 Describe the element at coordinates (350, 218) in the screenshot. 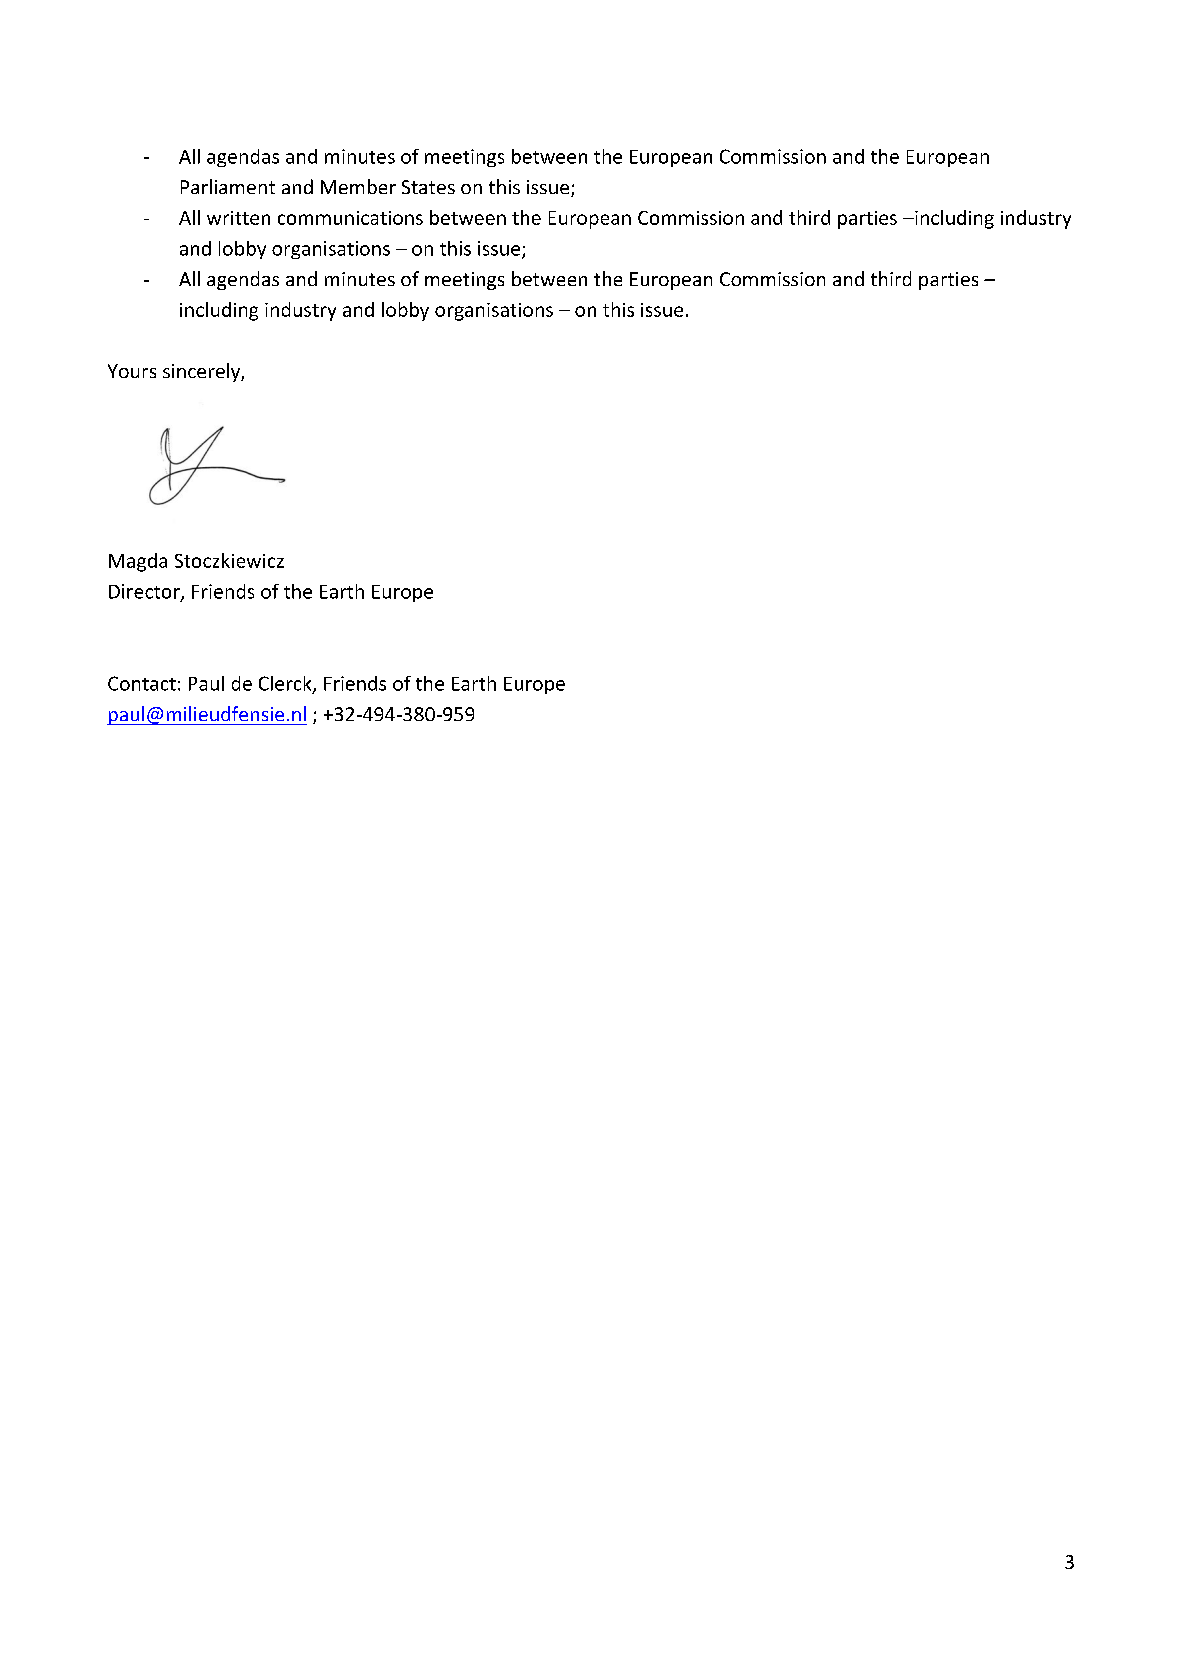

I see `communications` at that location.
